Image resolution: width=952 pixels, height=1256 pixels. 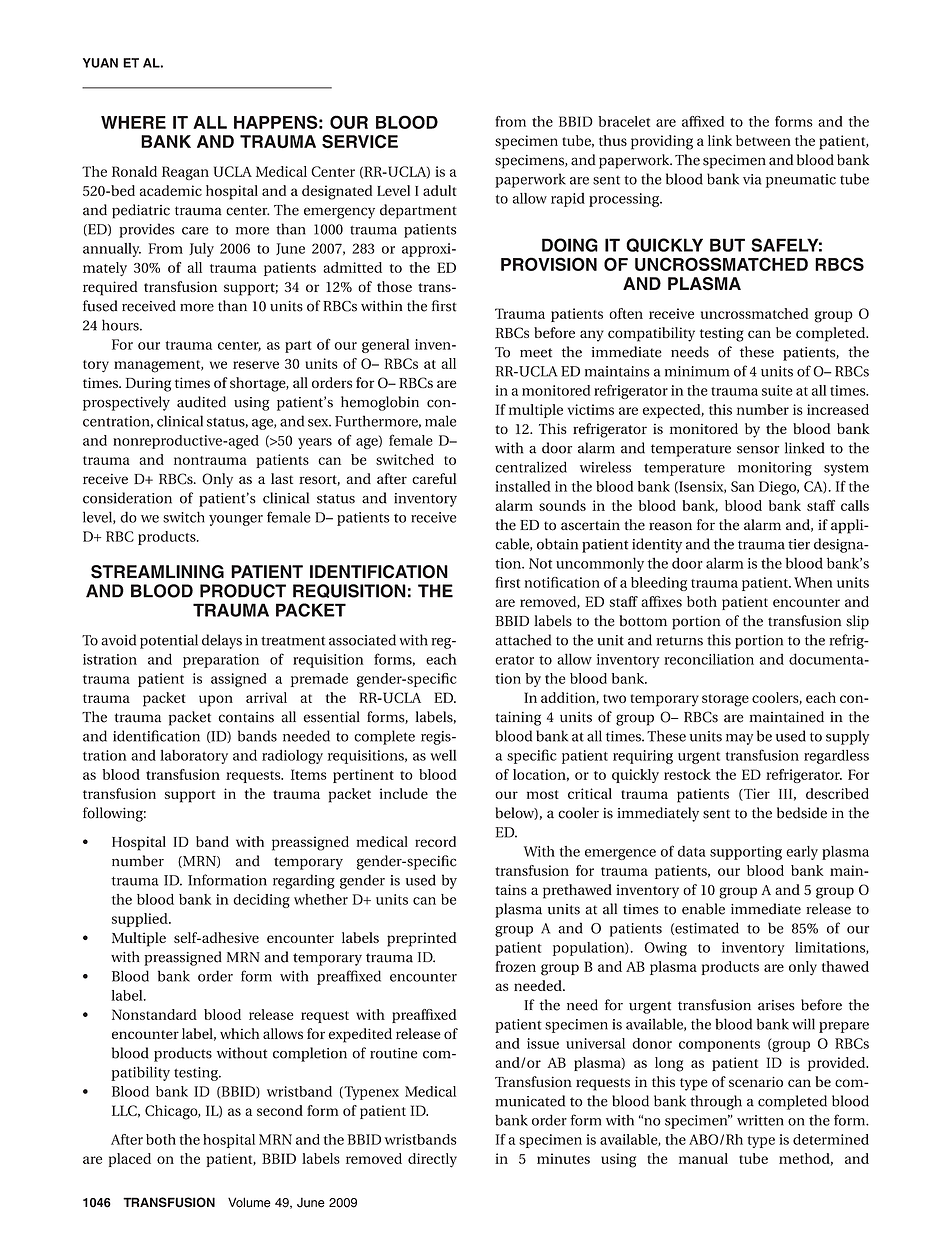 I want to click on meet, so click(x=536, y=353).
